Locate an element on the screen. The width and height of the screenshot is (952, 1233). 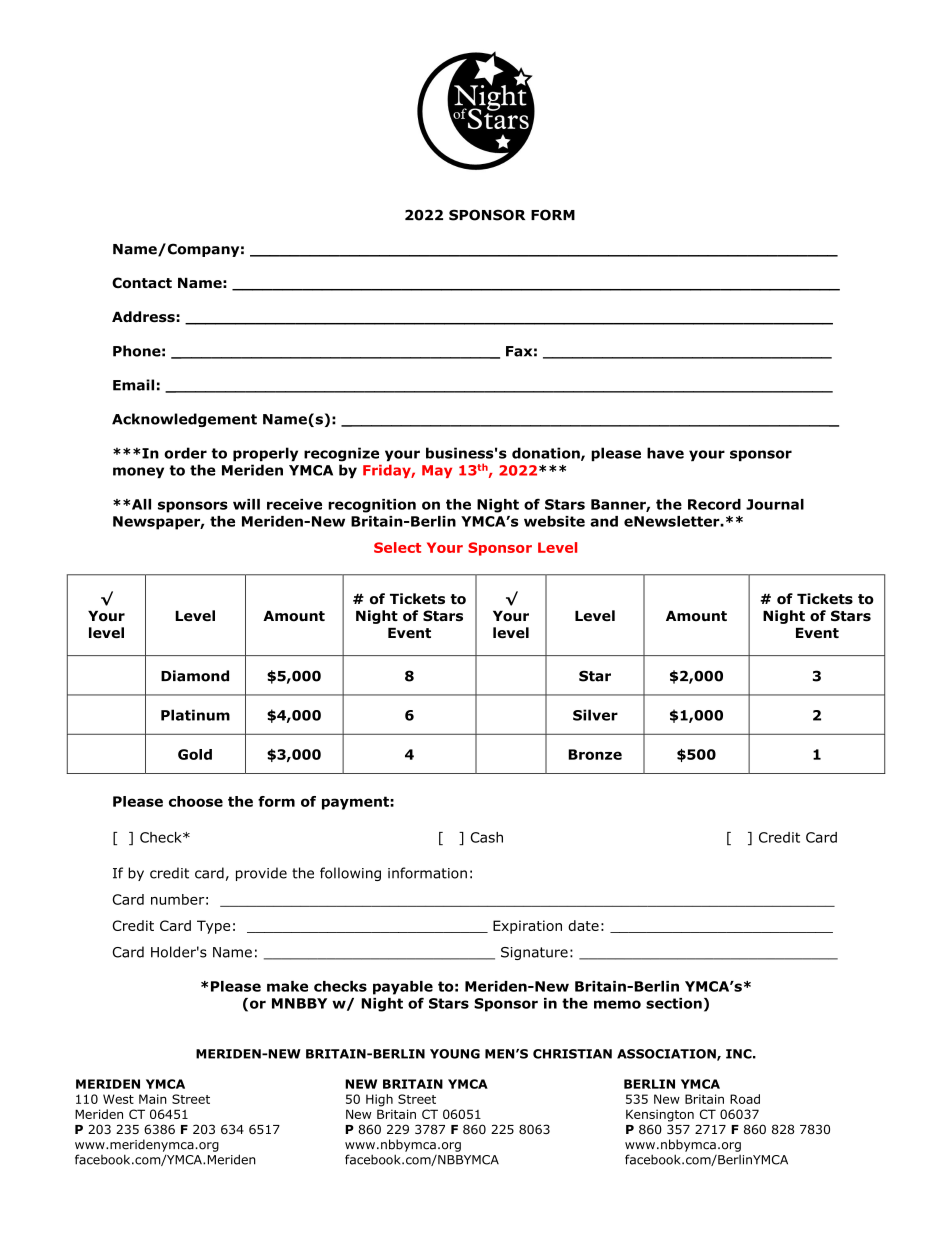
Silver is located at coordinates (595, 715).
